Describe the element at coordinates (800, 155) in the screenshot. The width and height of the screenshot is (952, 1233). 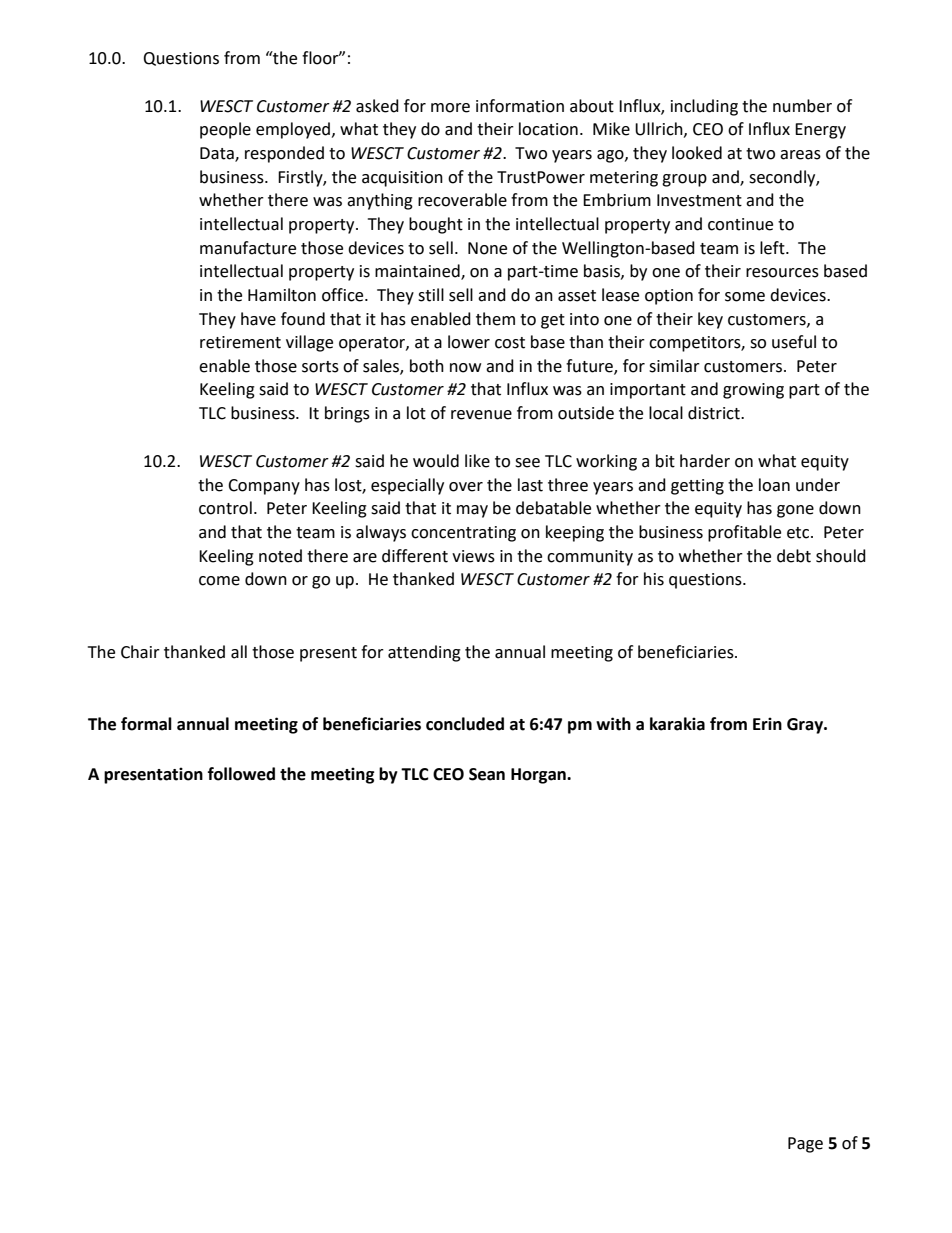
I see `areas` at that location.
